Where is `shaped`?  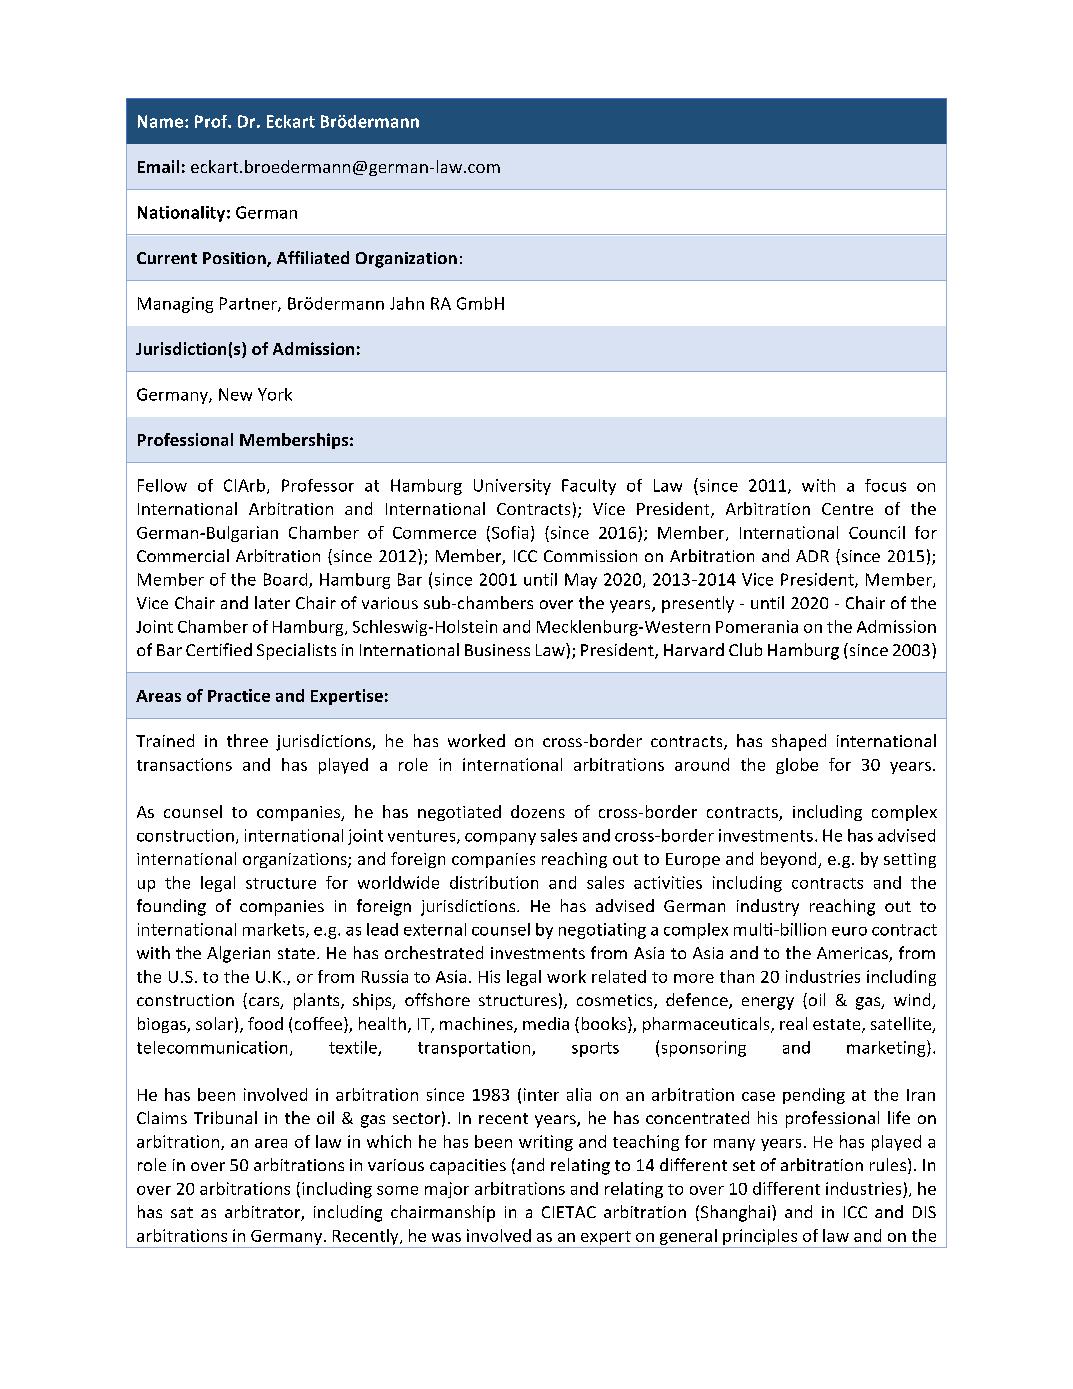 shaped is located at coordinates (799, 742).
